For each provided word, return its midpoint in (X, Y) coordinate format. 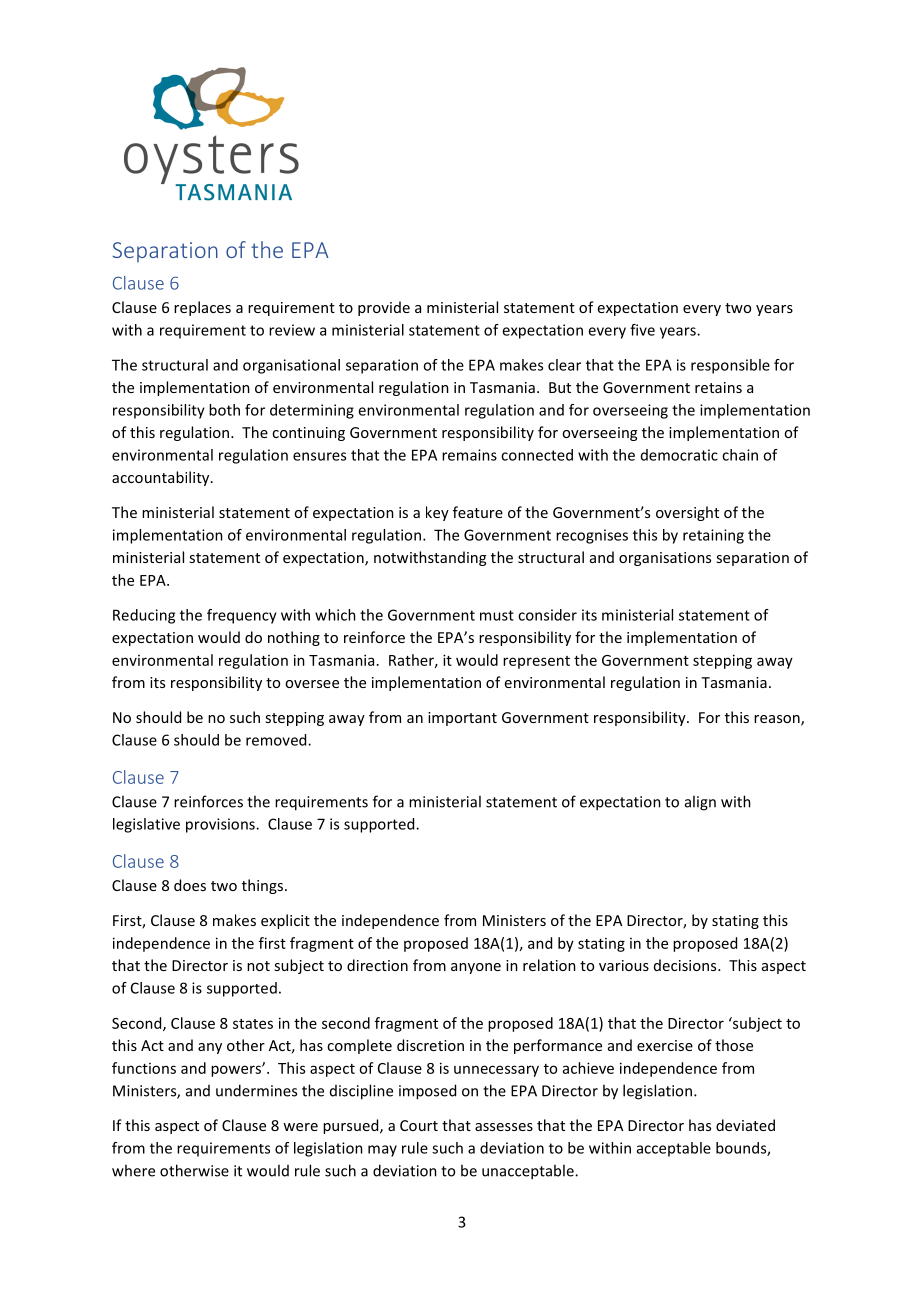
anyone (476, 968)
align (700, 803)
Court (419, 1125)
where (133, 1170)
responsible (730, 366)
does (190, 885)
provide (384, 308)
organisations (665, 559)
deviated (745, 1125)
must (497, 615)
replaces (202, 308)
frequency (242, 616)
